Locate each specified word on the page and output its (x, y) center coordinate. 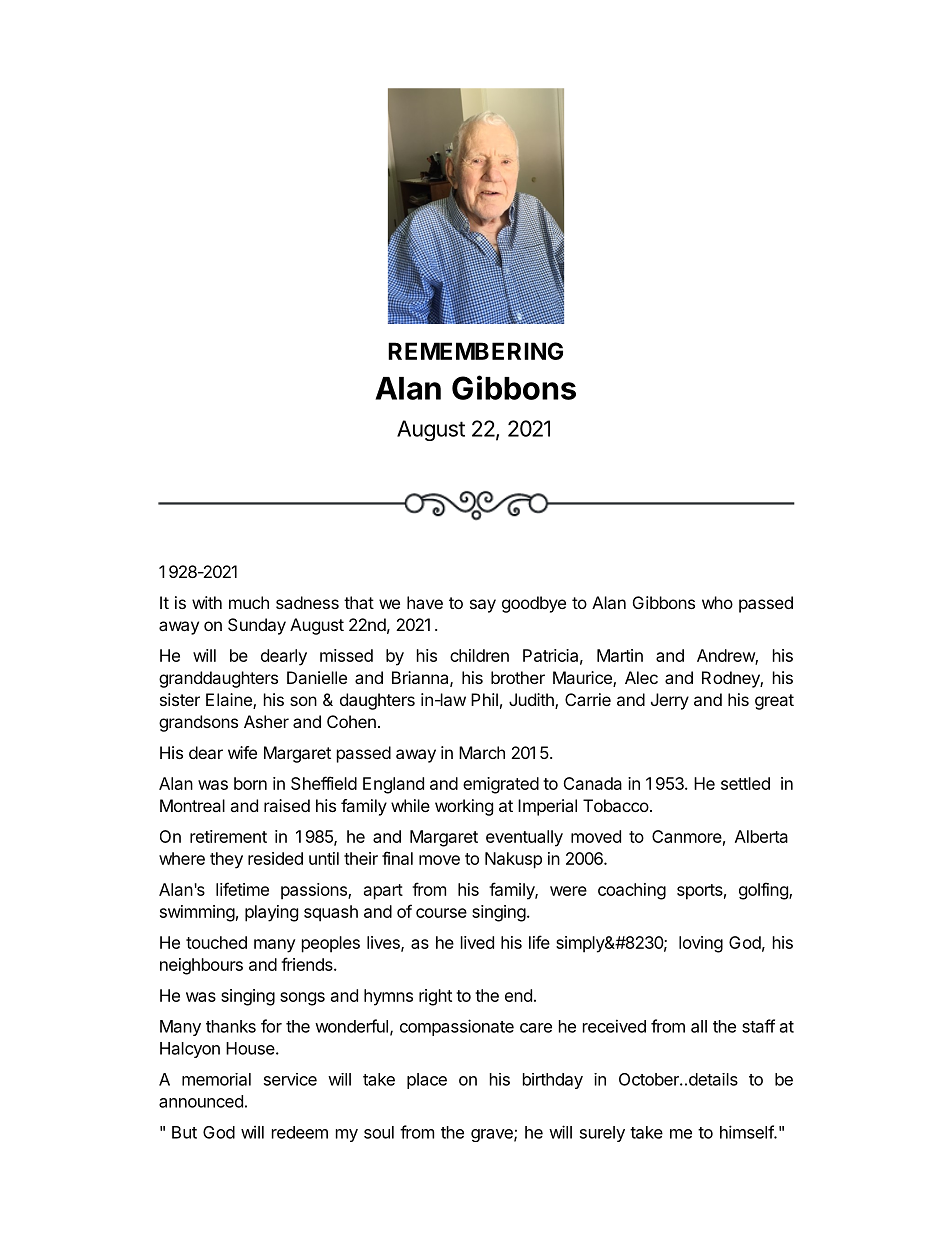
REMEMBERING (475, 351)
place (427, 1081)
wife (242, 752)
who (717, 602)
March (482, 752)
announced (201, 1101)
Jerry (670, 701)
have (425, 602)
